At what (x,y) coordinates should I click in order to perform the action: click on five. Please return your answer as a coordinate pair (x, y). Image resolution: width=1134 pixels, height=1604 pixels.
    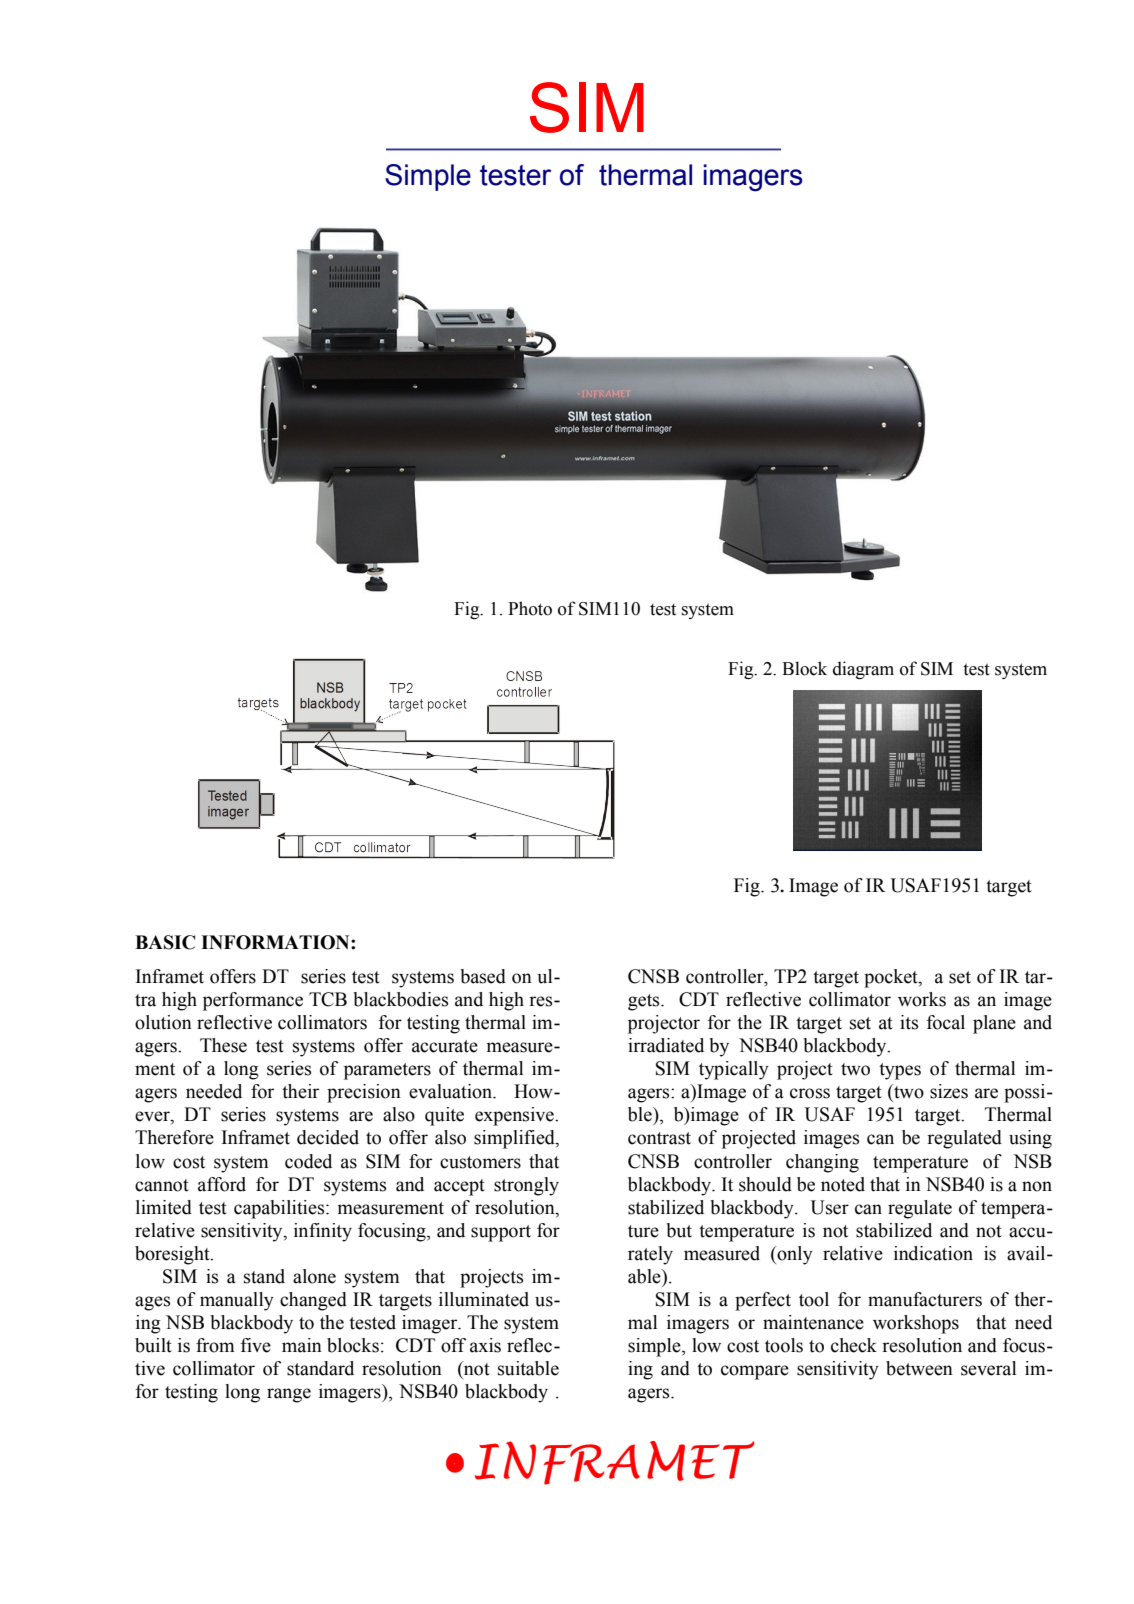
    Looking at the image, I should click on (256, 1345).
